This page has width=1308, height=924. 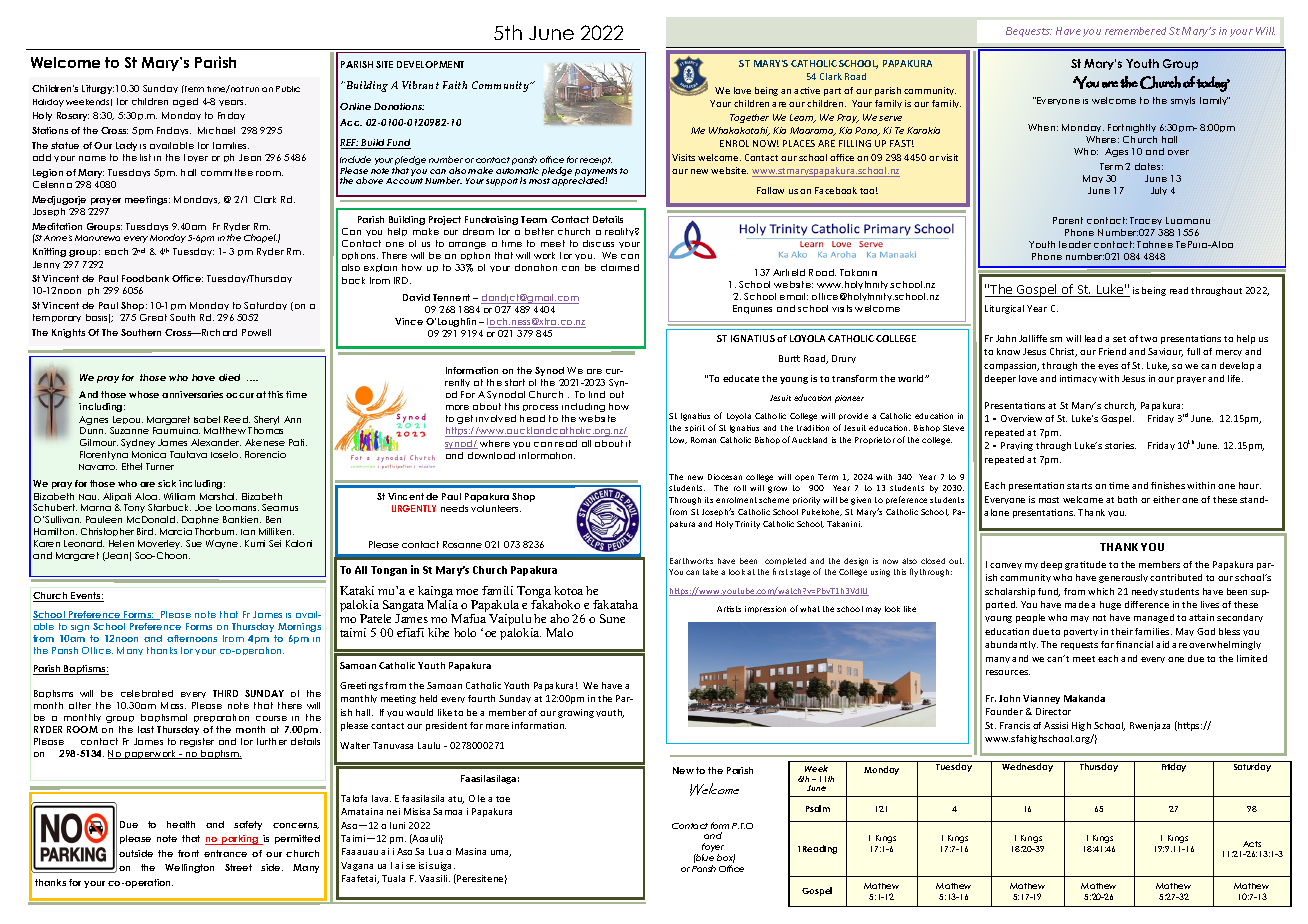 I want to click on Alexander, so click(x=216, y=442).
